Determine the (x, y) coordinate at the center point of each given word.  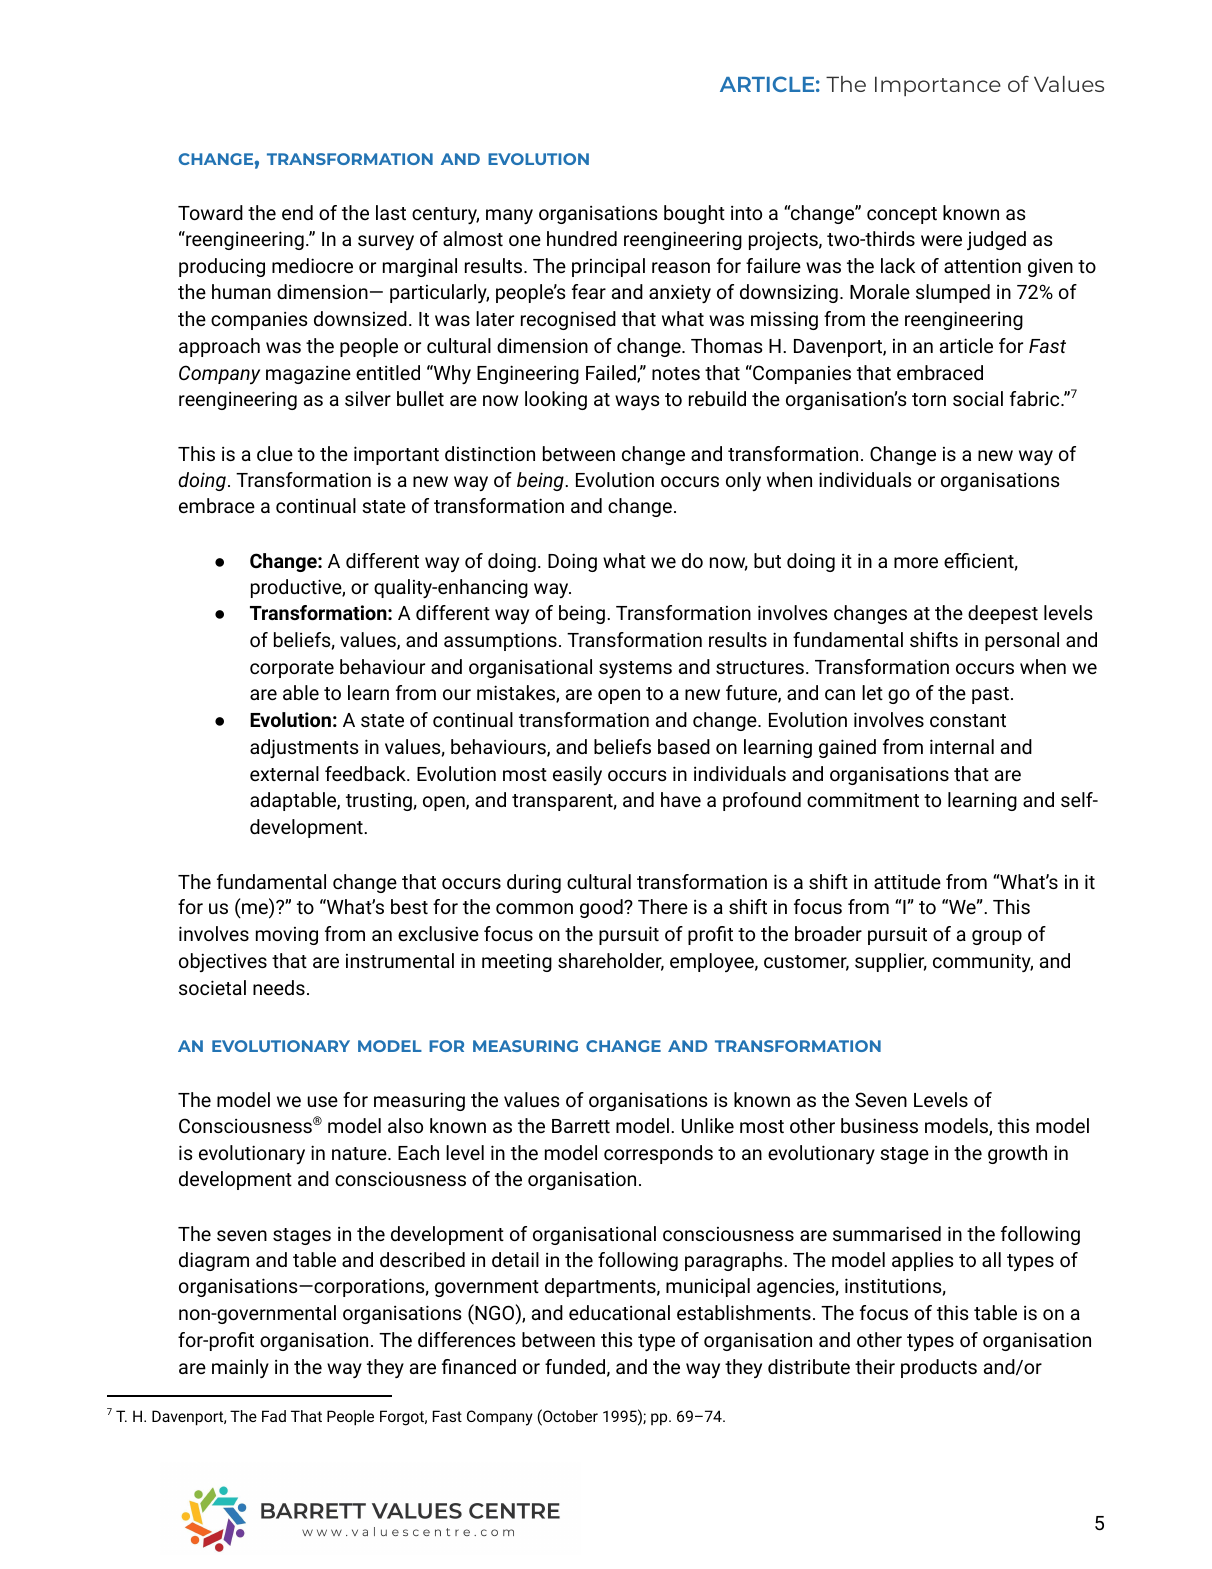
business (879, 1125)
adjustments (304, 748)
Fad (274, 1416)
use (323, 1101)
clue (275, 453)
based (684, 746)
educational (619, 1312)
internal (962, 746)
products (939, 1368)
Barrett (581, 1126)
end (297, 212)
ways (637, 402)
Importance (938, 86)
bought (694, 214)
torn (929, 399)
